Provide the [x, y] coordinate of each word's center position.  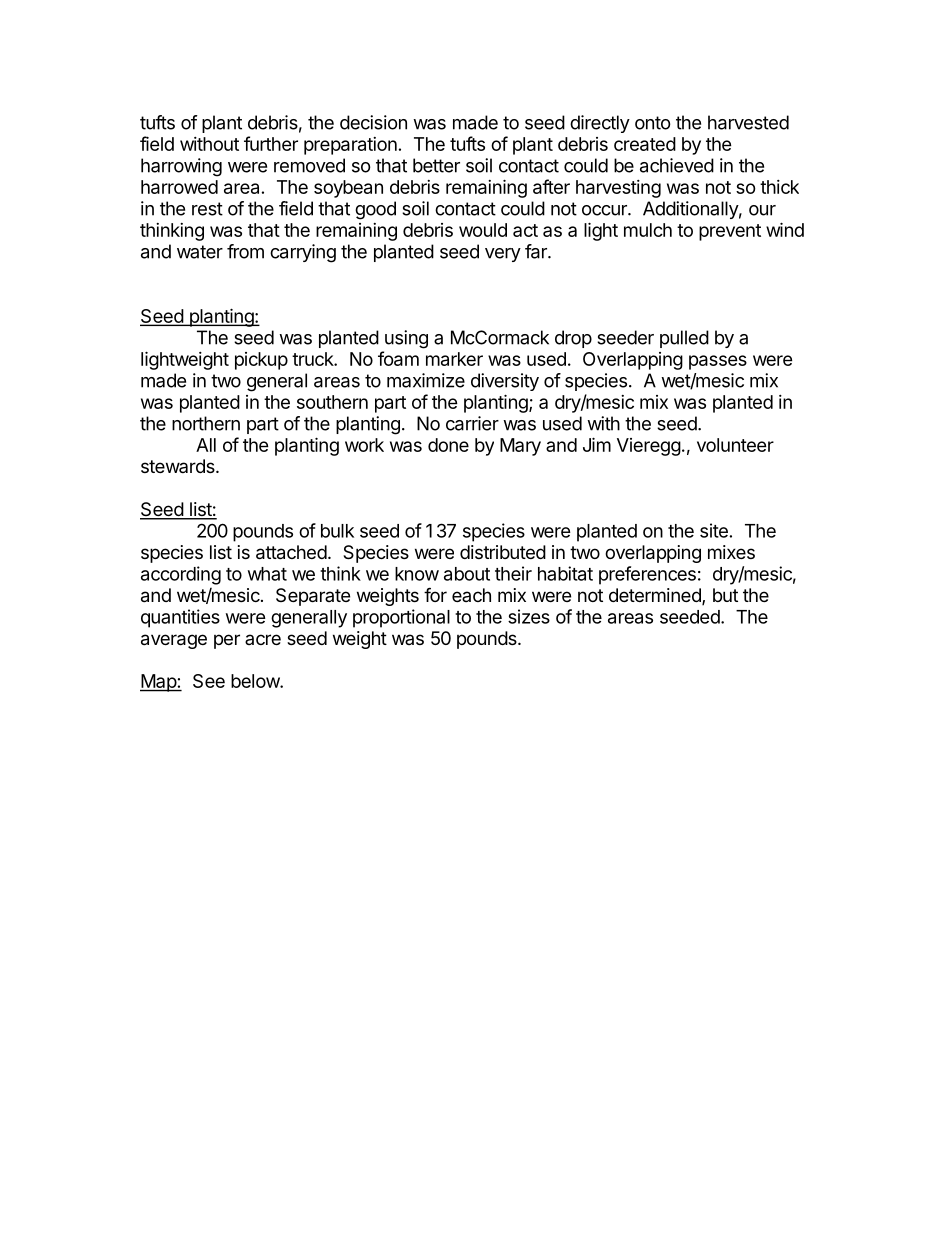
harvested [748, 122]
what [267, 574]
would [483, 230]
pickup [261, 361]
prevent [730, 232]
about [467, 574]
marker [454, 359]
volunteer [735, 445]
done [448, 445]
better [436, 165]
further [271, 143]
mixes [731, 552]
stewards [179, 466]
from [245, 251]
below [256, 681]
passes [718, 362]
